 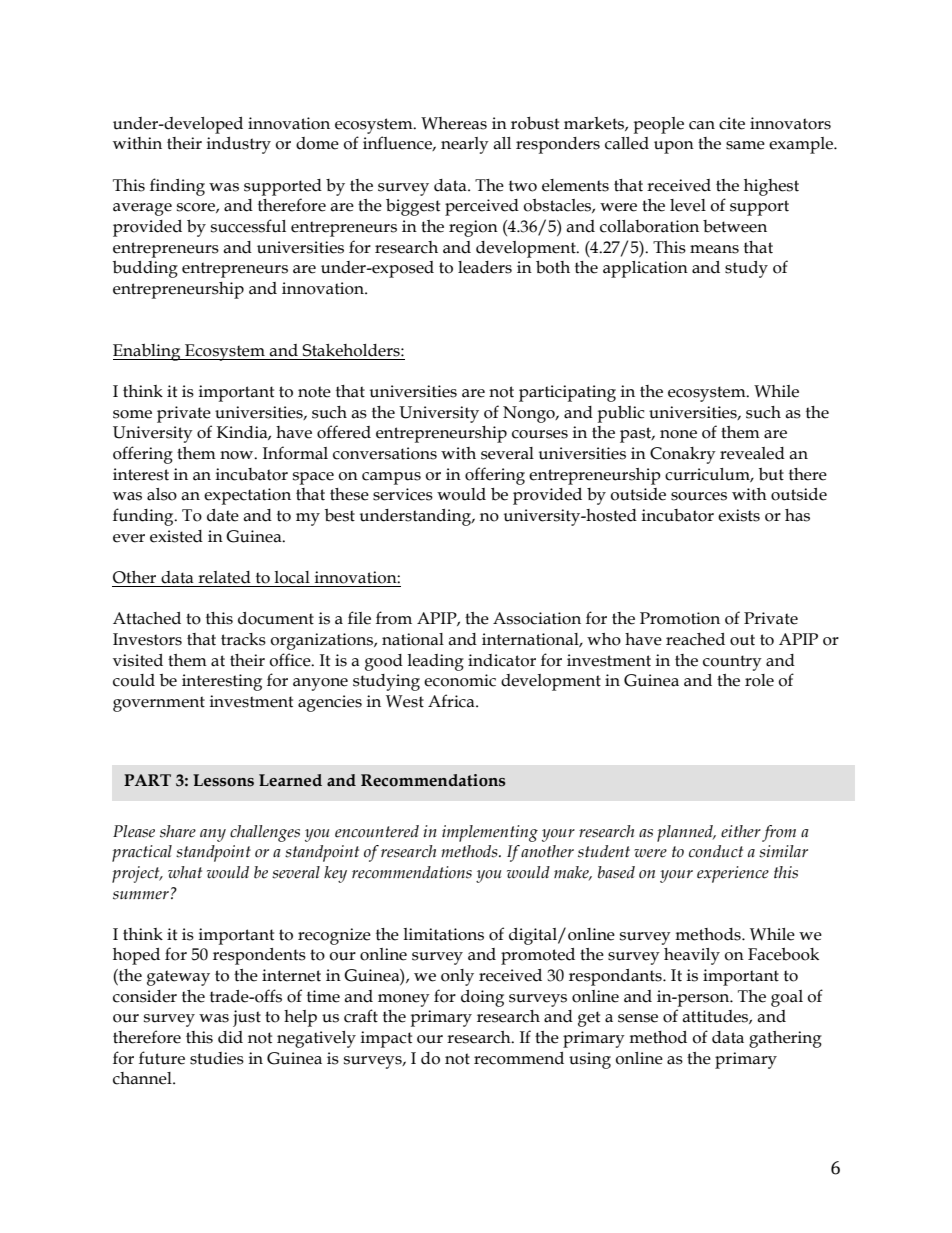 I want to click on nearly, so click(x=465, y=145).
